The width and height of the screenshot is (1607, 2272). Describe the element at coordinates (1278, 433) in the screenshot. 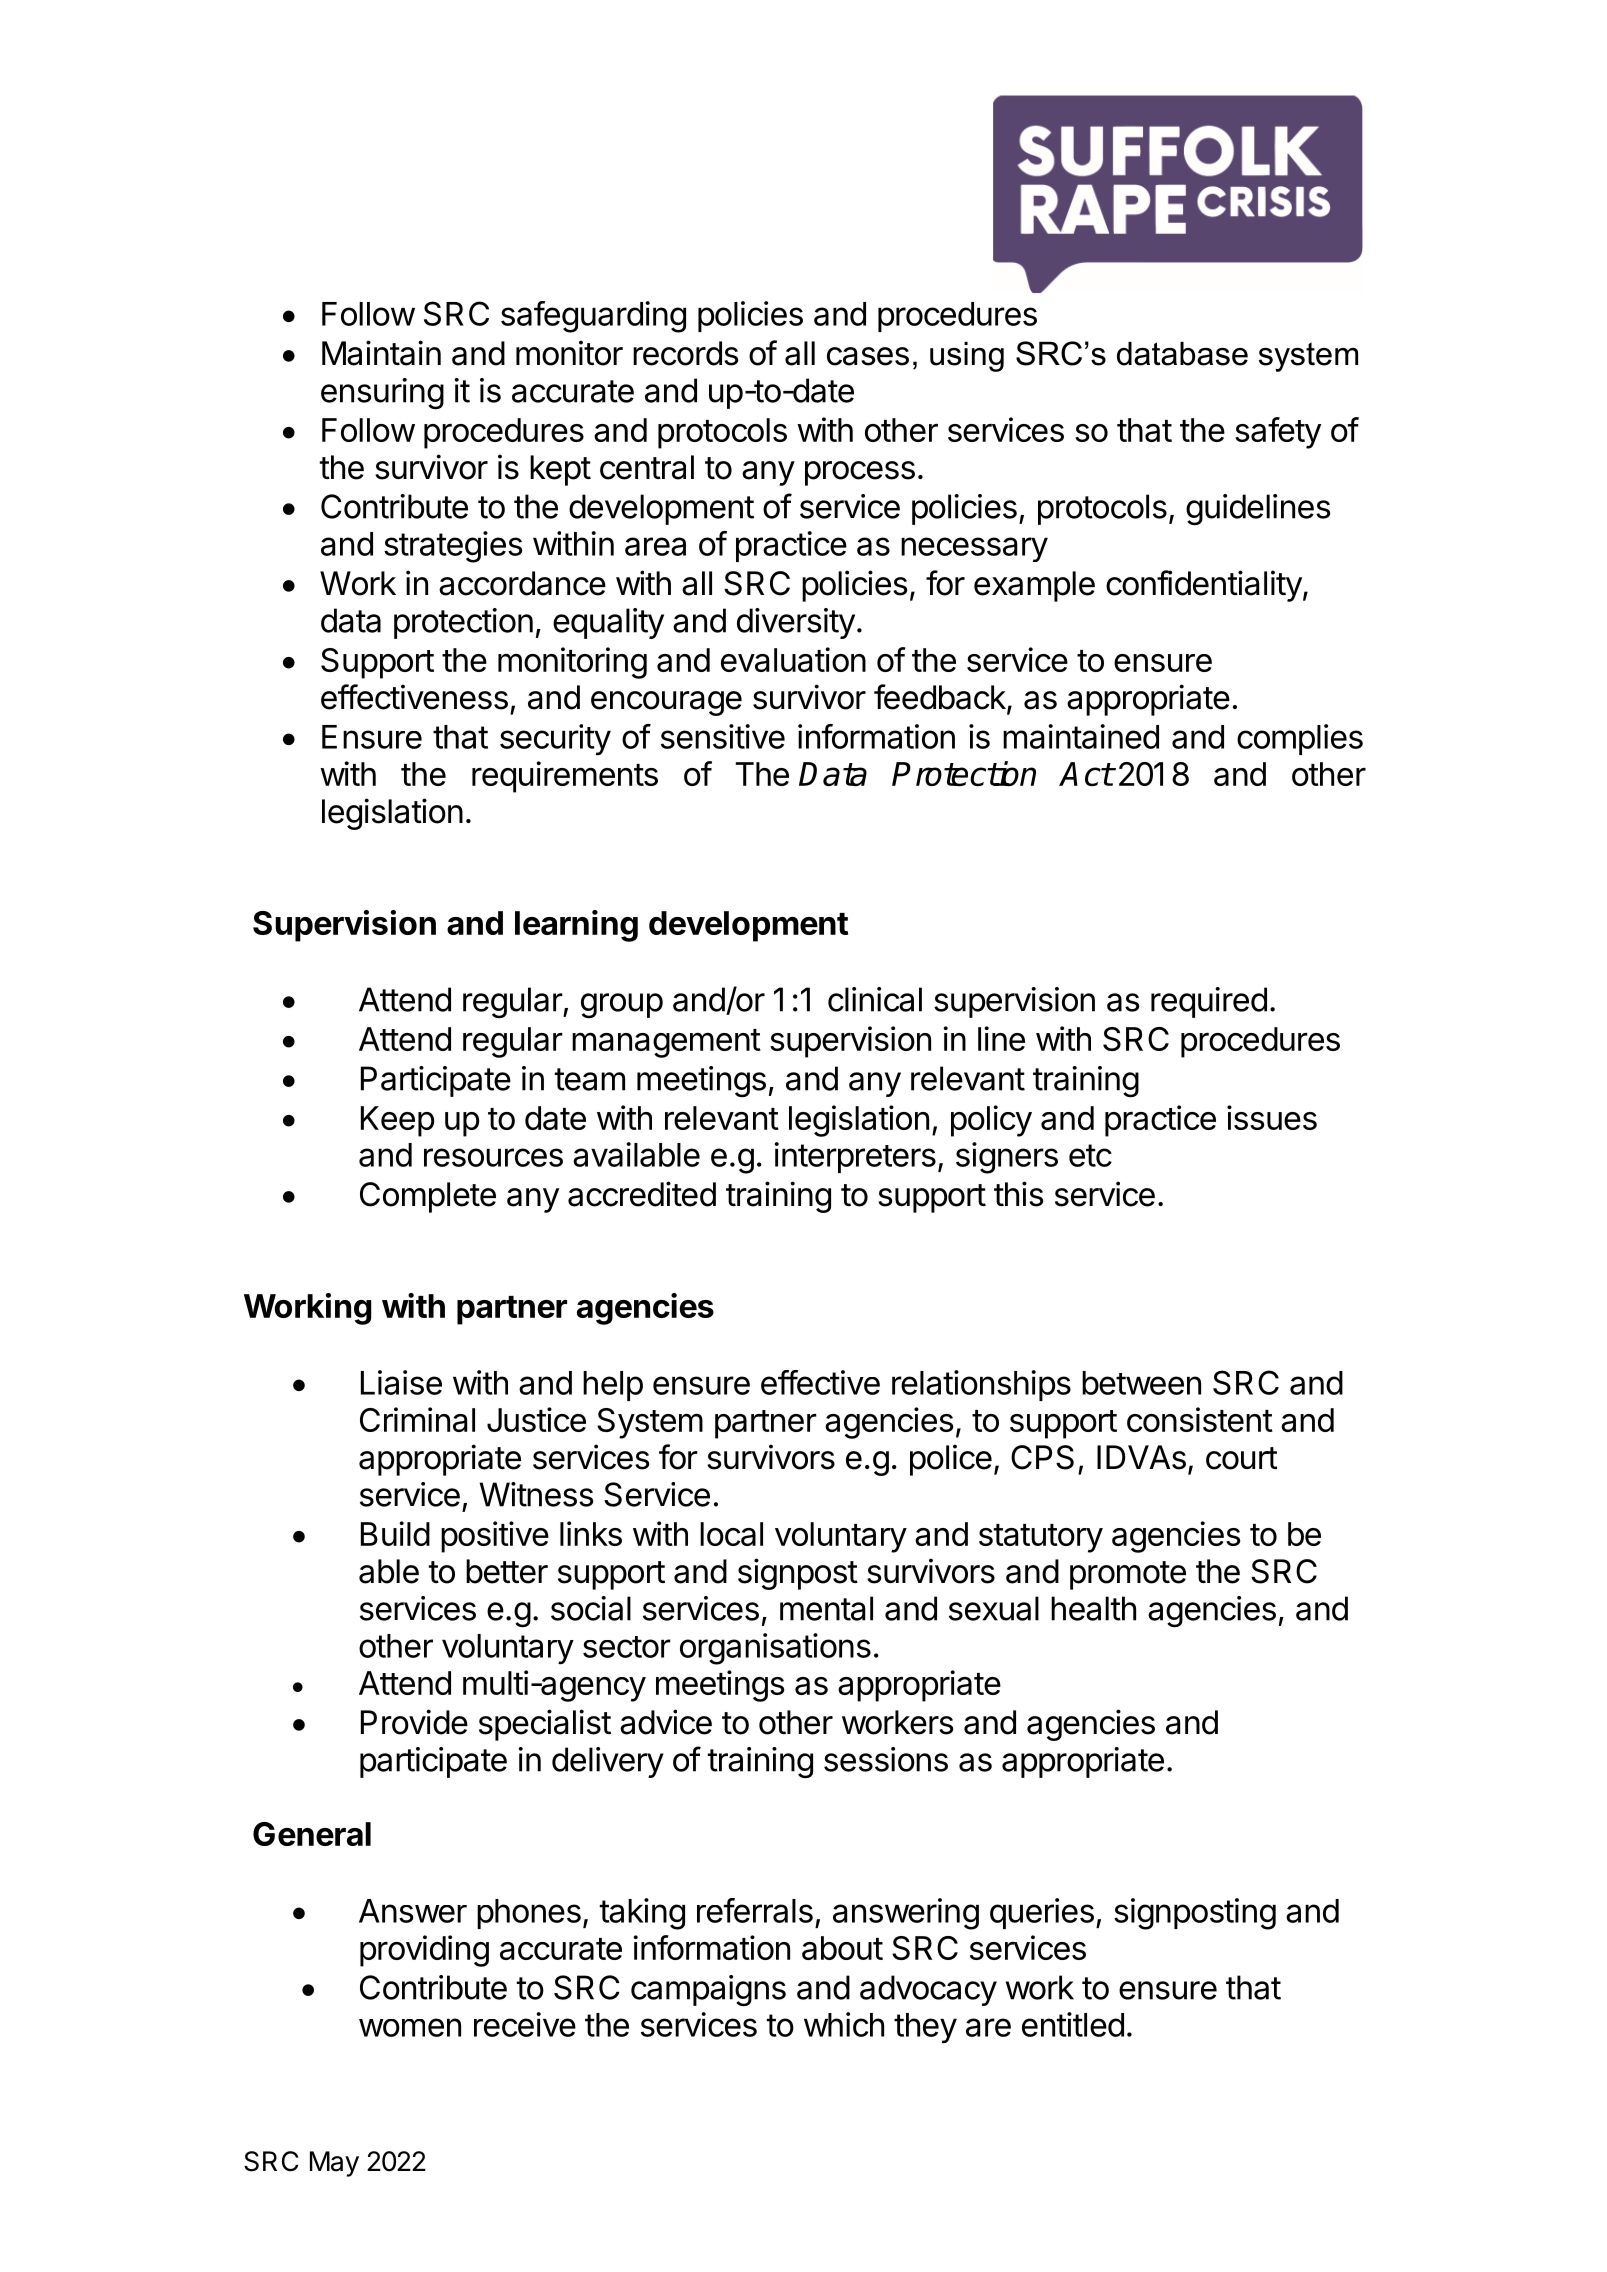

I see `safety` at that location.
